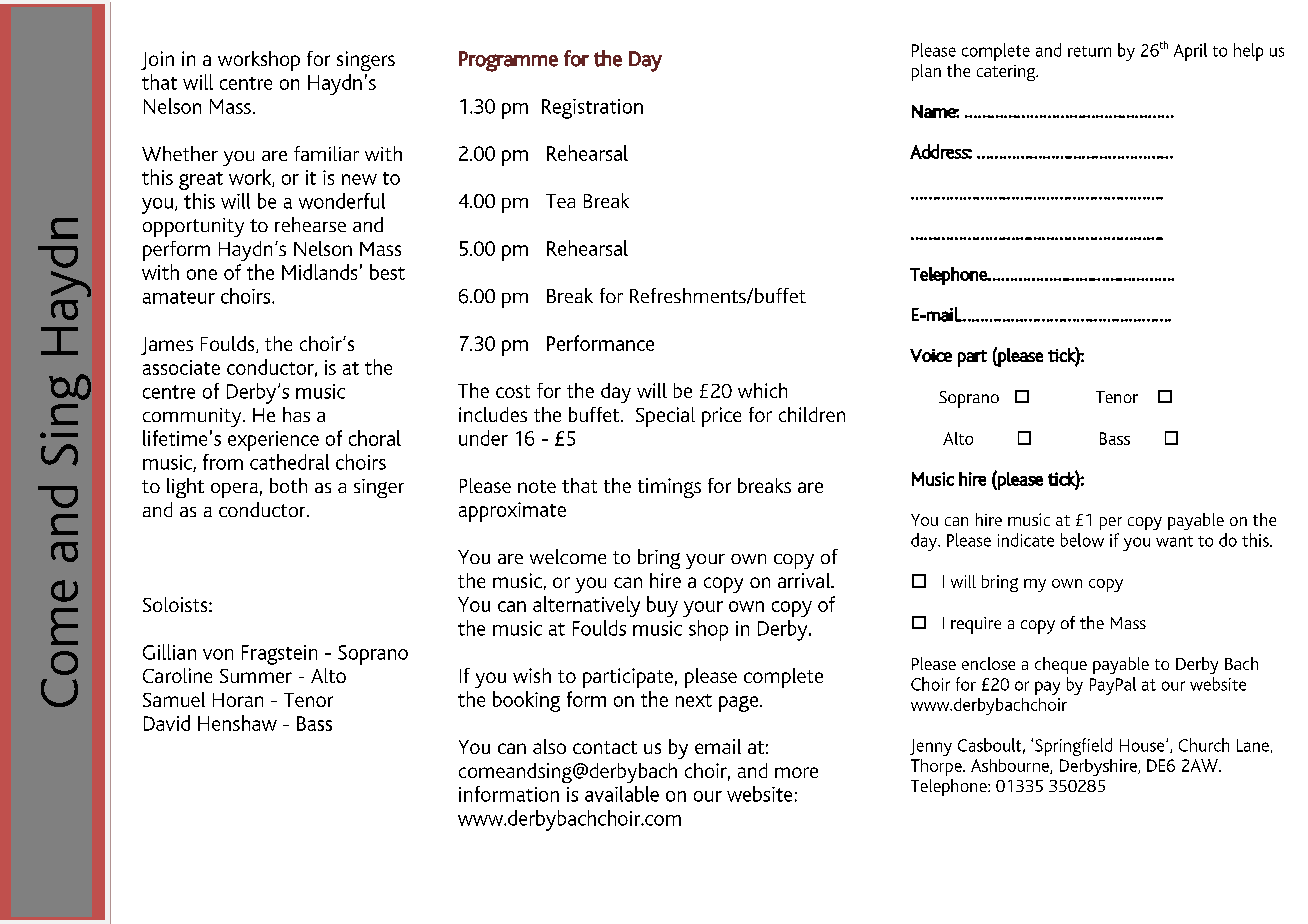 This image has width=1308, height=924. I want to click on rehearse, so click(310, 224).
